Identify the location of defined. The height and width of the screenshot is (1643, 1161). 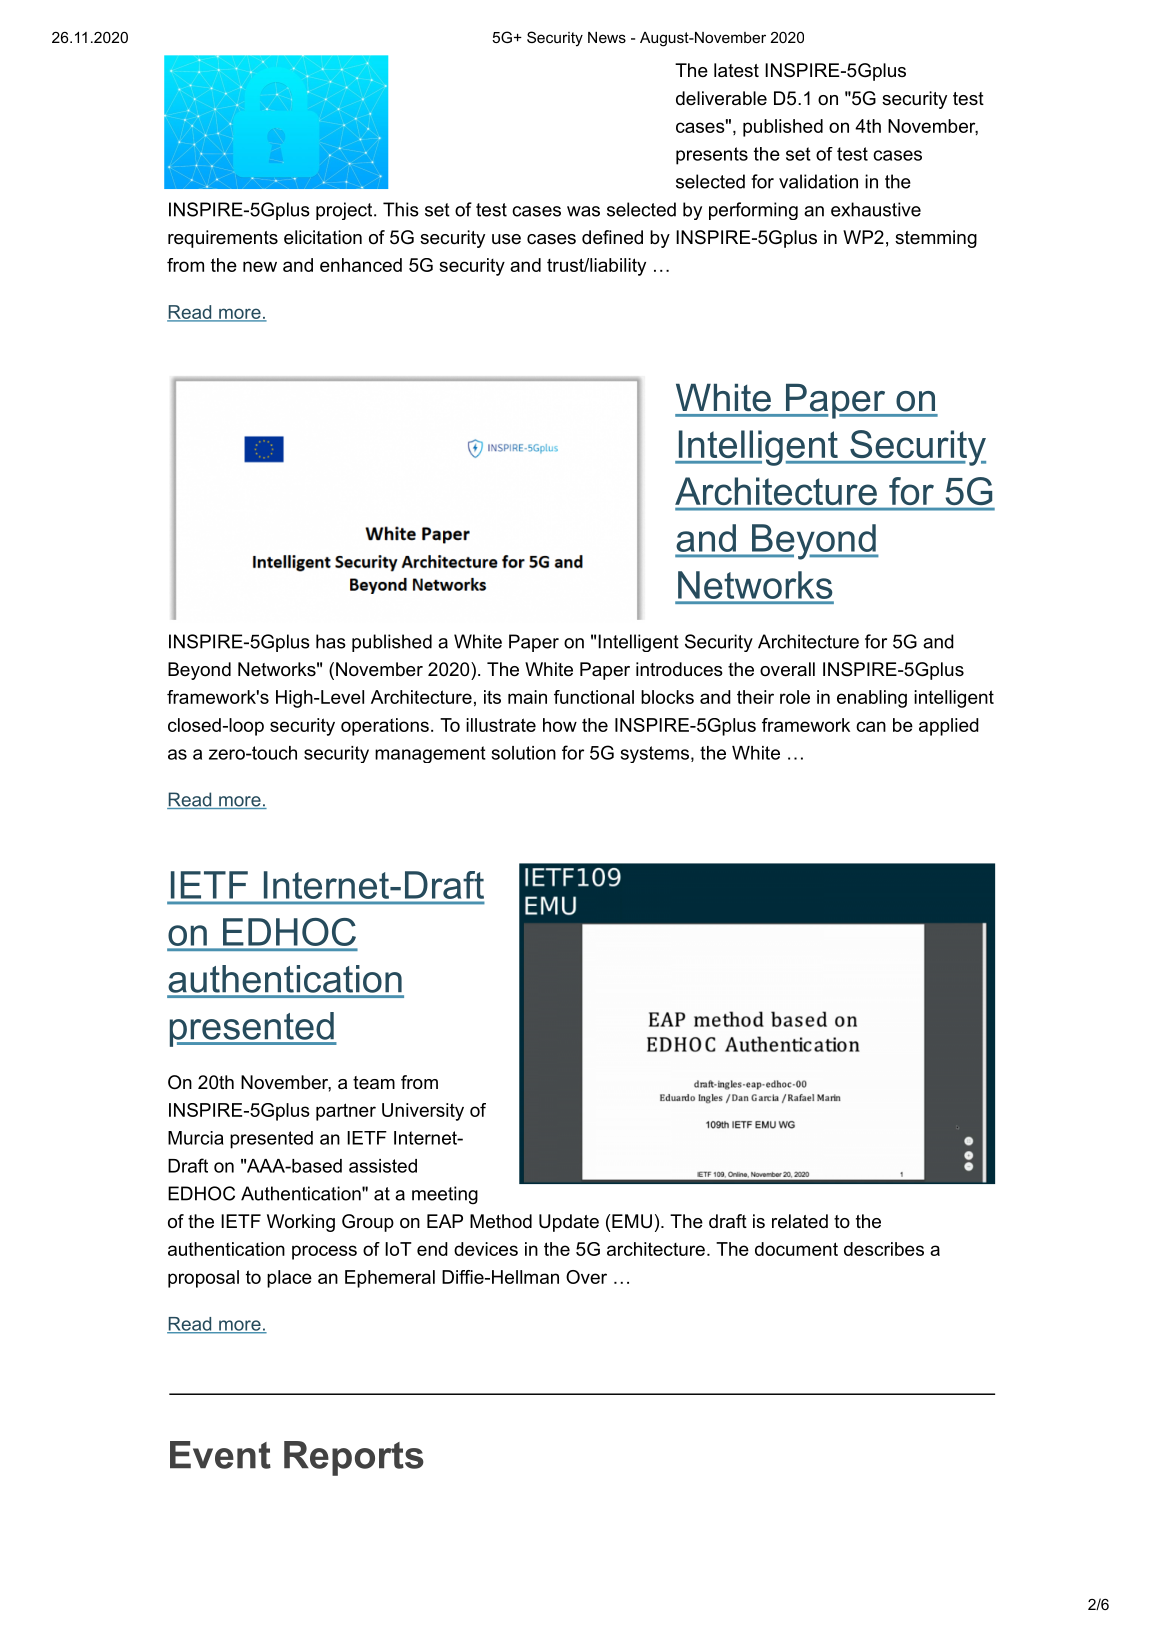
(612, 237).
